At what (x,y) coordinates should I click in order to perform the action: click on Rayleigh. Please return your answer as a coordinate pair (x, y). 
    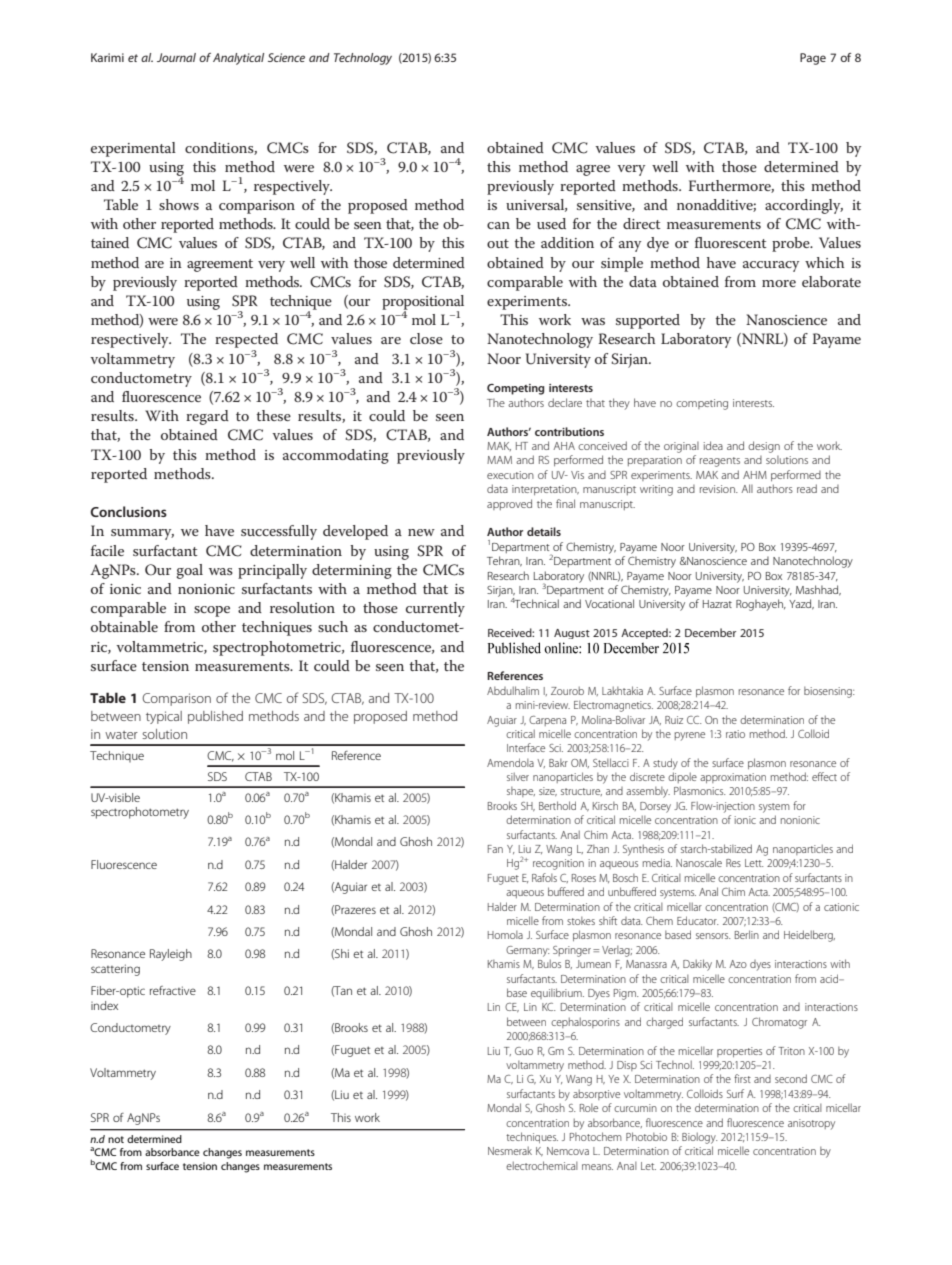
    Looking at the image, I should click on (171, 955).
